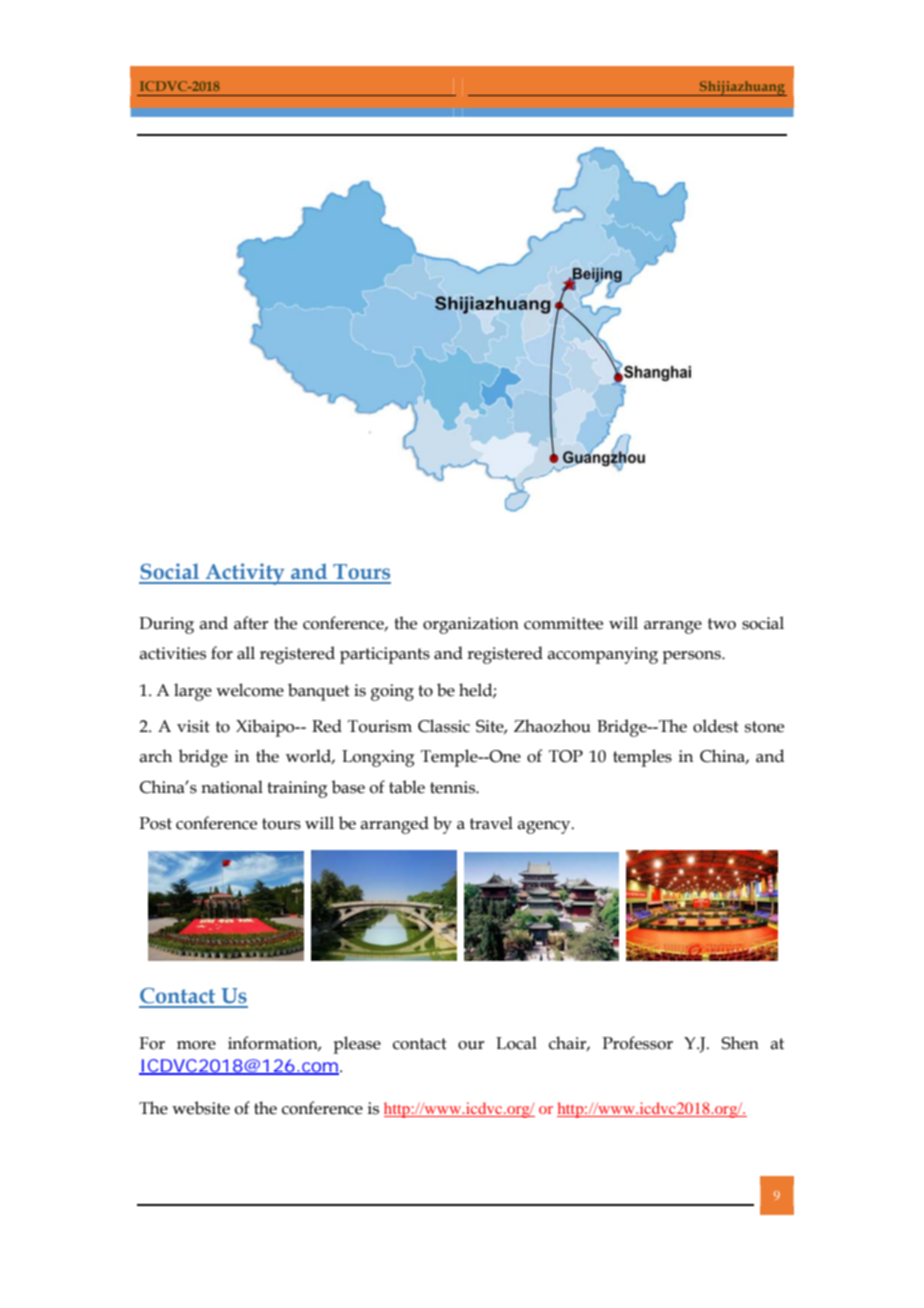  What do you see at coordinates (722, 624) in the page?
I see `two` at bounding box center [722, 624].
